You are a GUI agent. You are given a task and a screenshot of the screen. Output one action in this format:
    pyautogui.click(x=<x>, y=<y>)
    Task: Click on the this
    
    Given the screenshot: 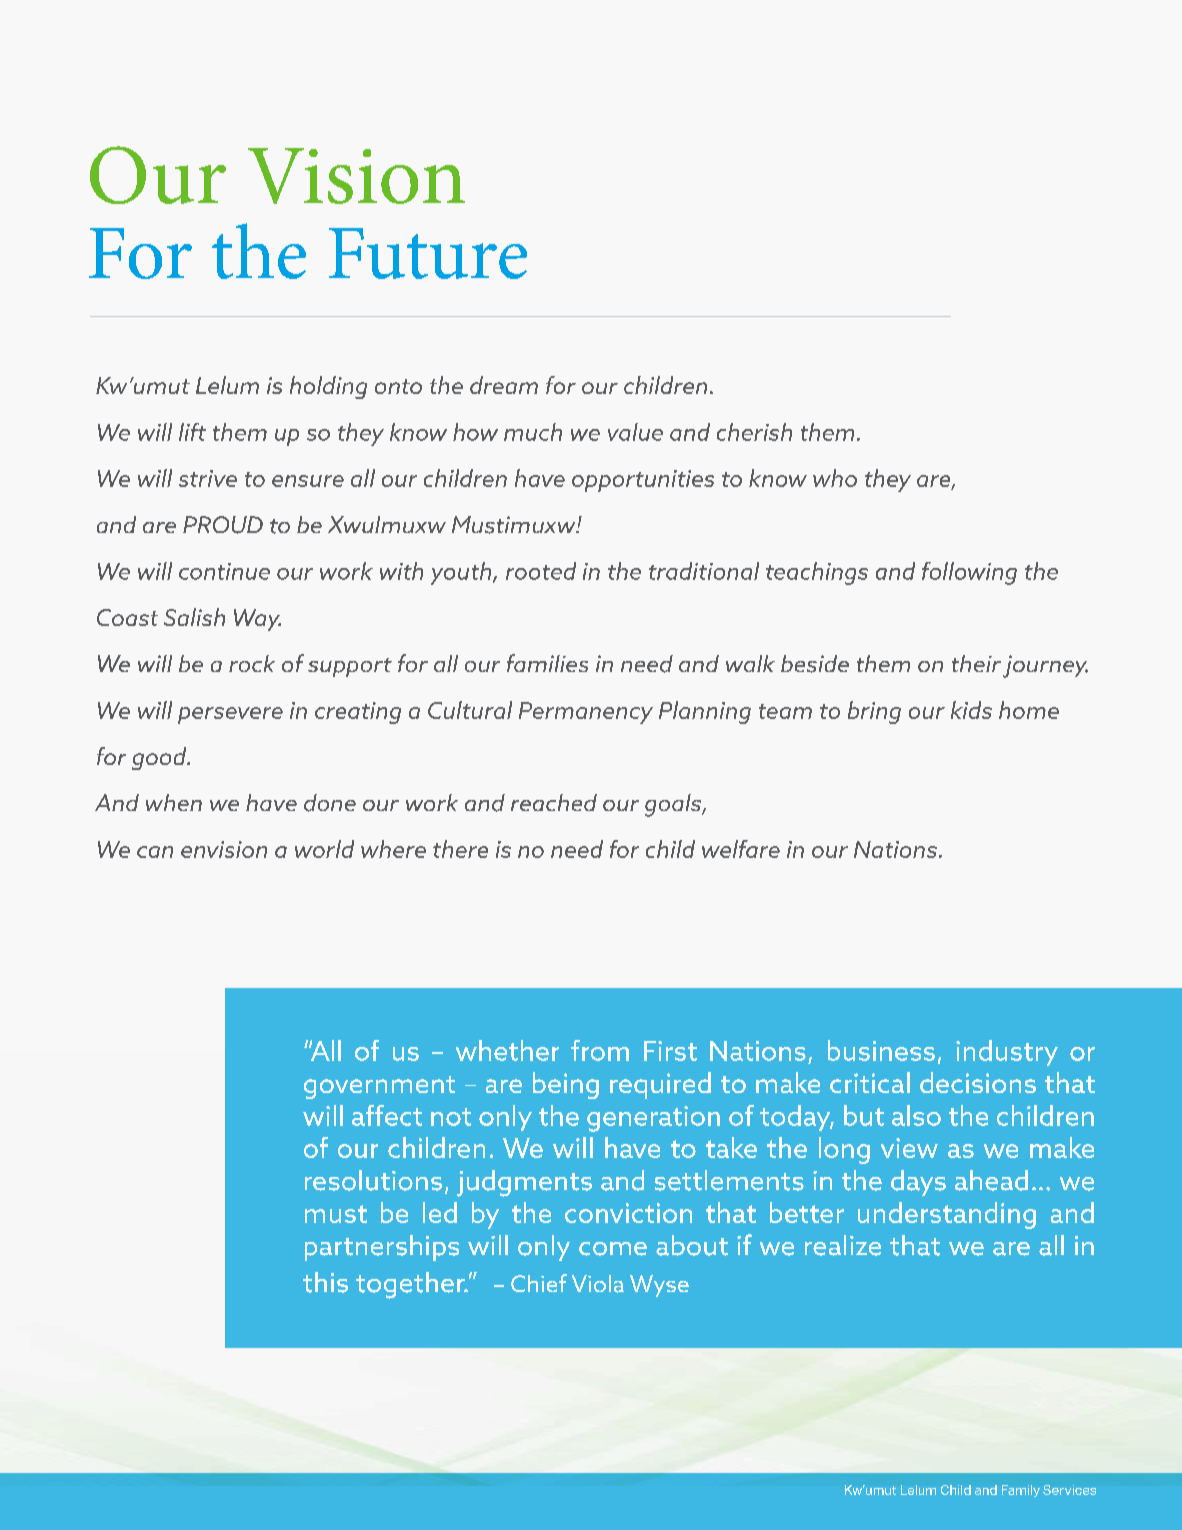 What is the action you would take?
    pyautogui.click(x=325, y=1282)
